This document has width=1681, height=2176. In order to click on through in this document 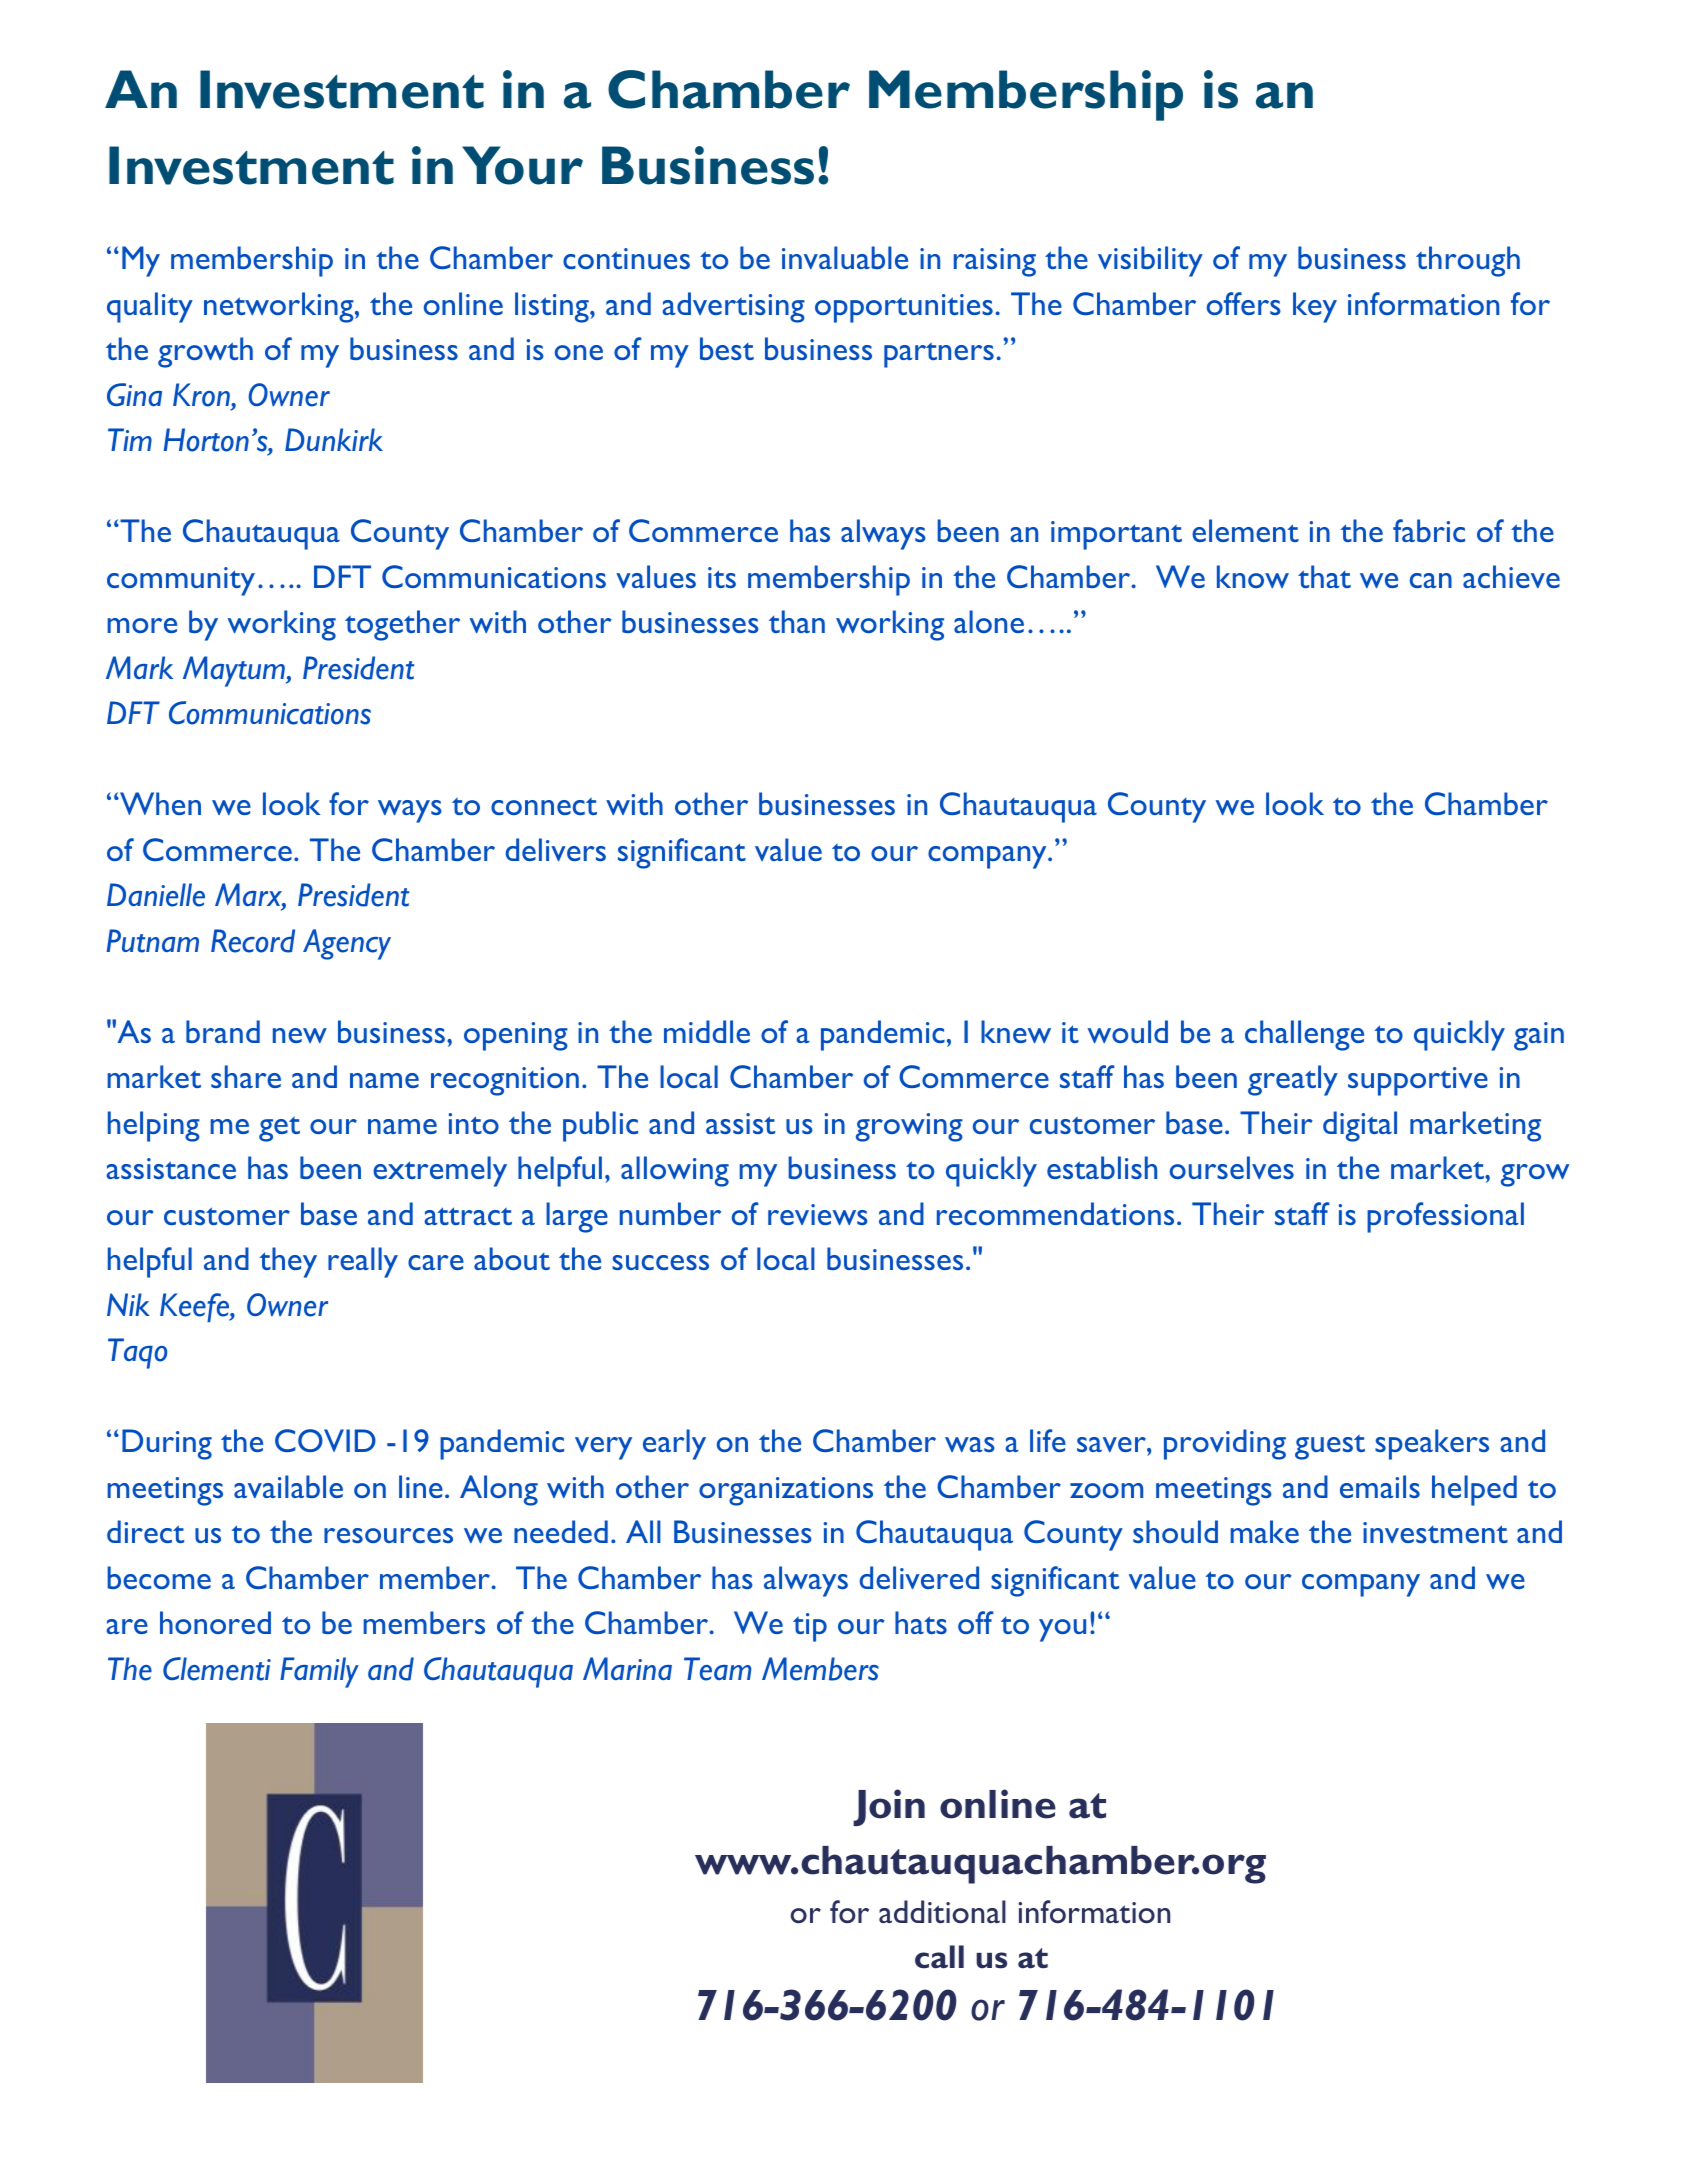, I will do `click(1468, 261)`.
